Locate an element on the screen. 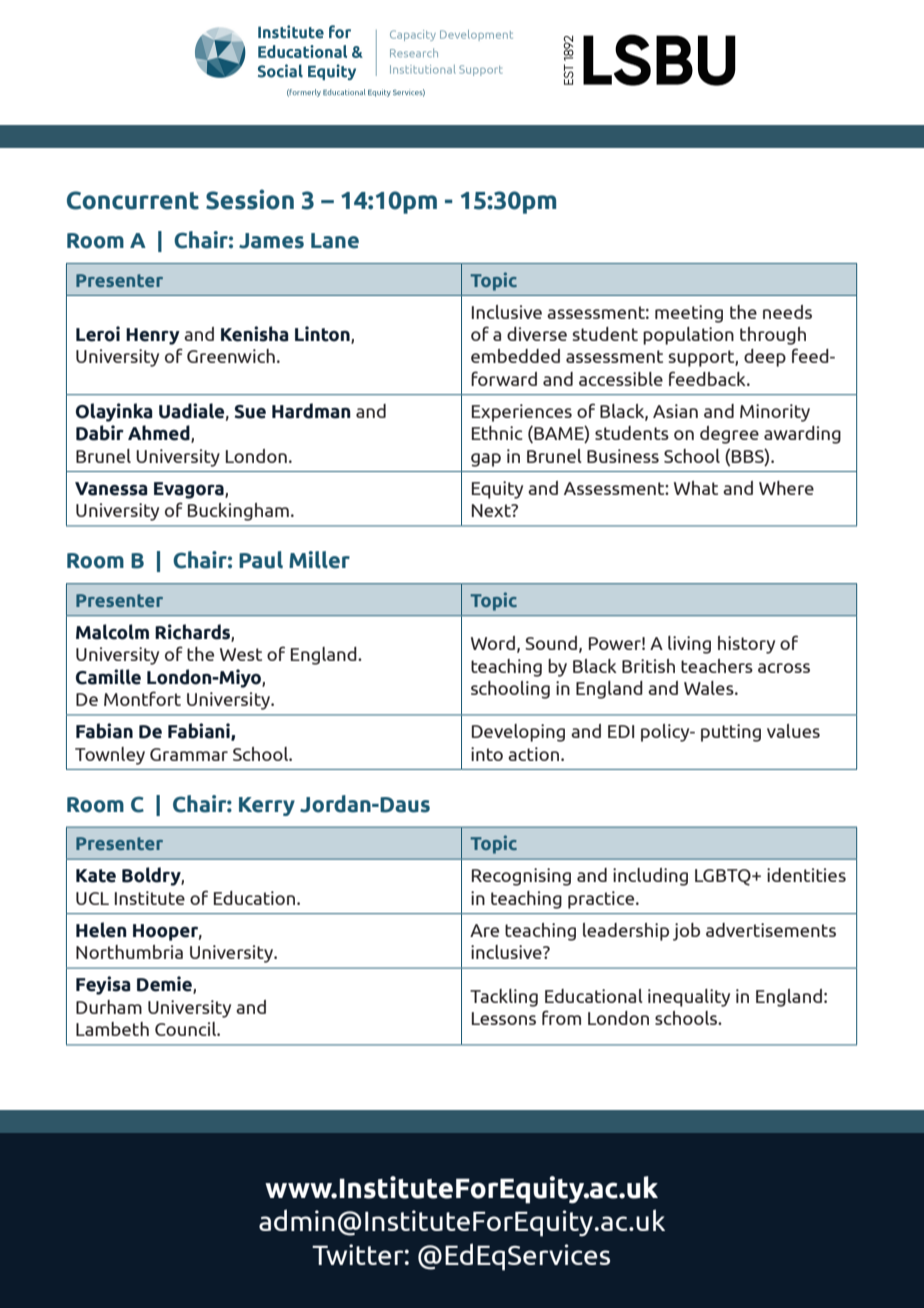 This screenshot has height=1308, width=924. Word is located at coordinates (493, 643).
